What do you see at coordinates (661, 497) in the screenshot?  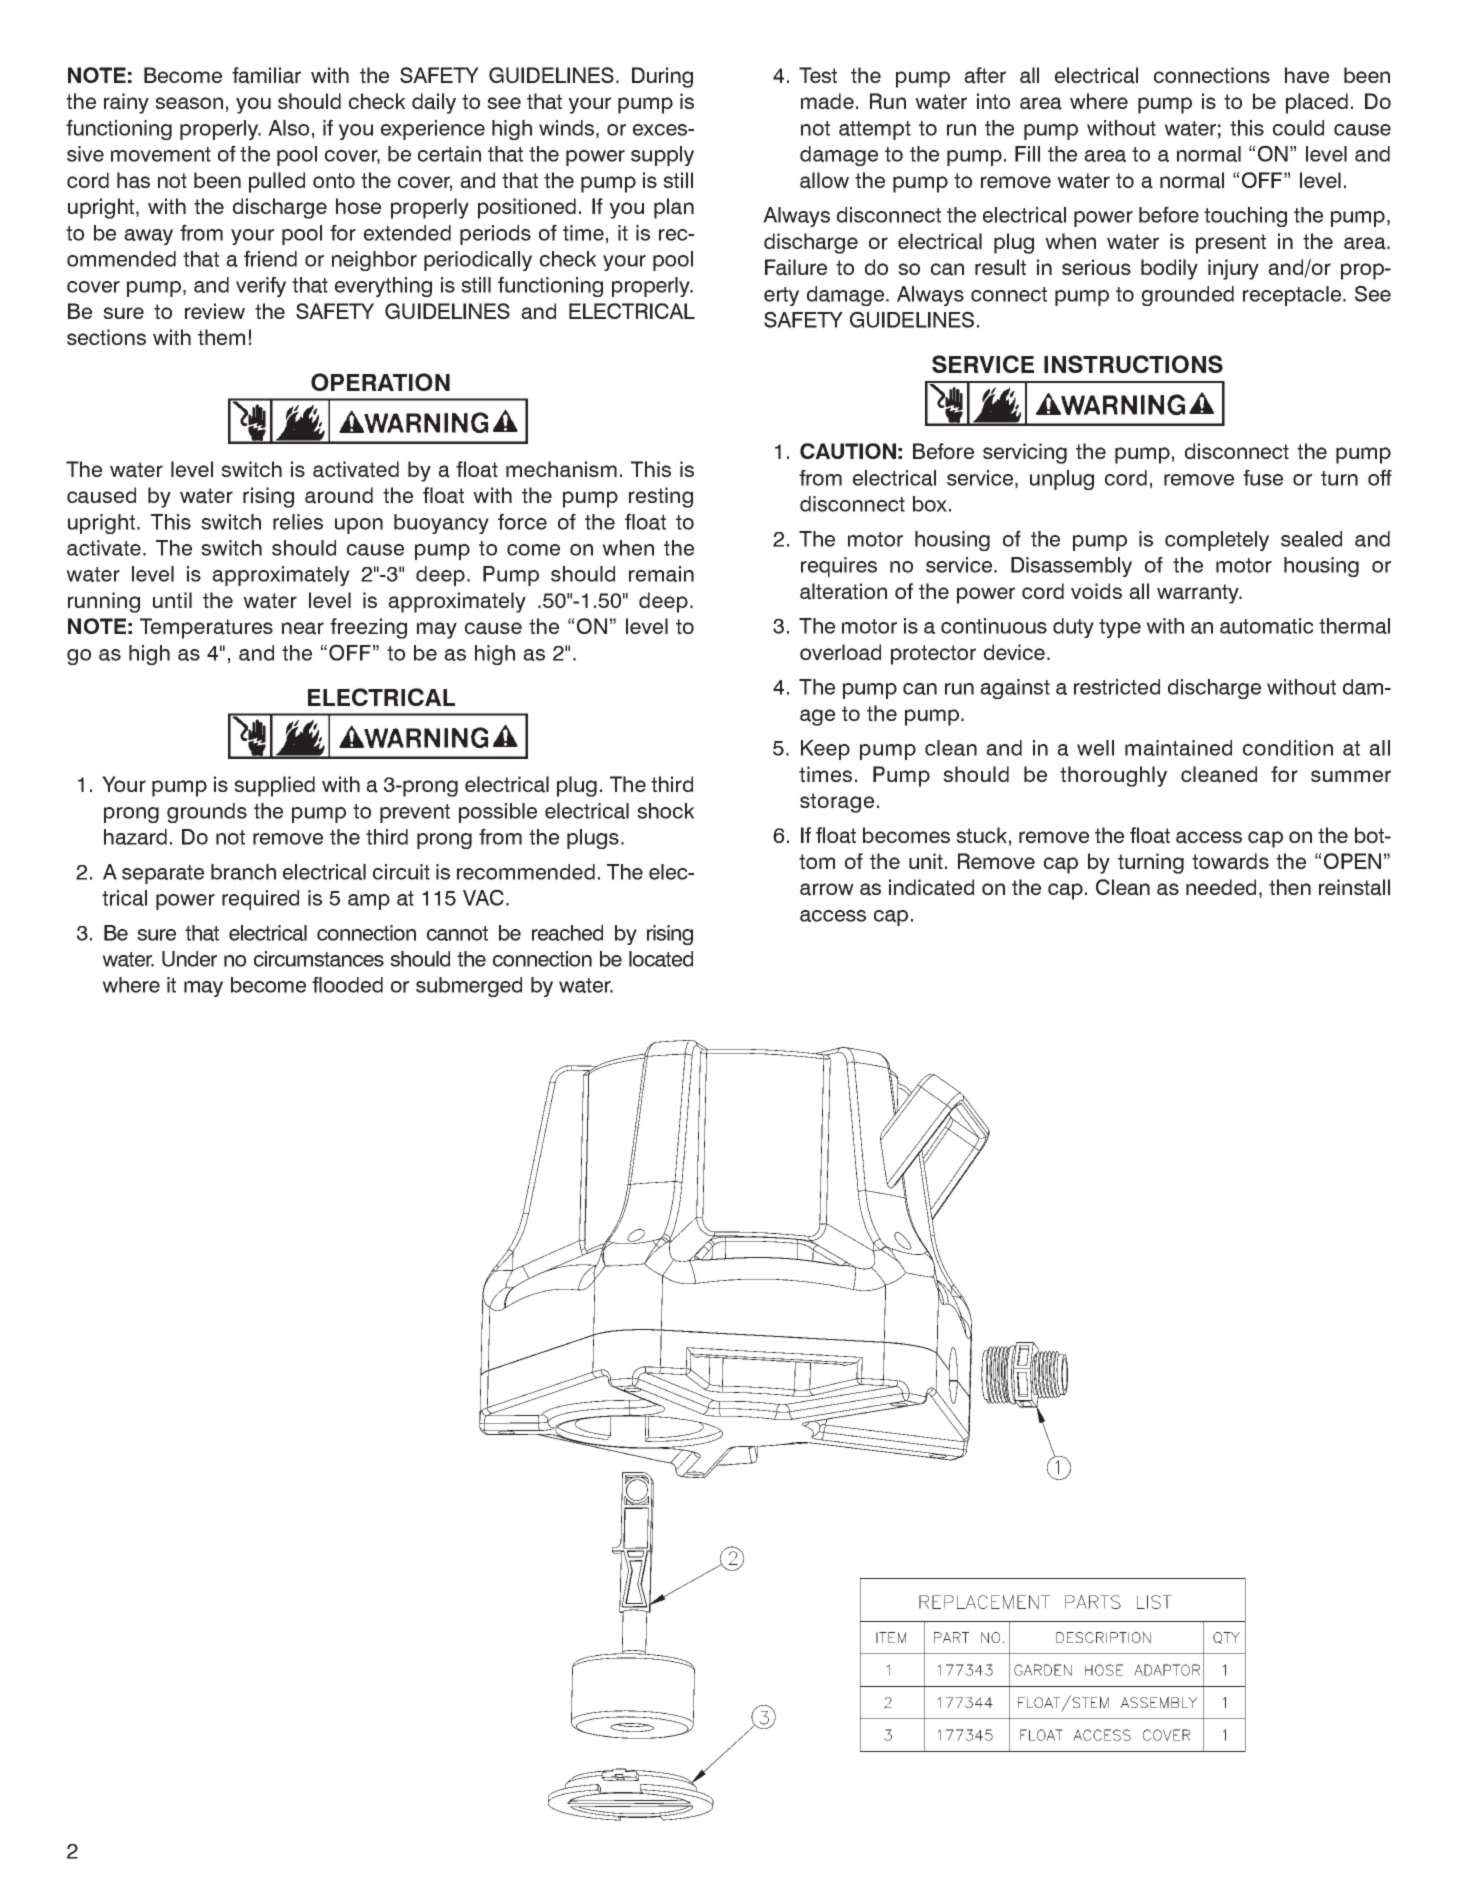 I see `resting` at bounding box center [661, 497].
